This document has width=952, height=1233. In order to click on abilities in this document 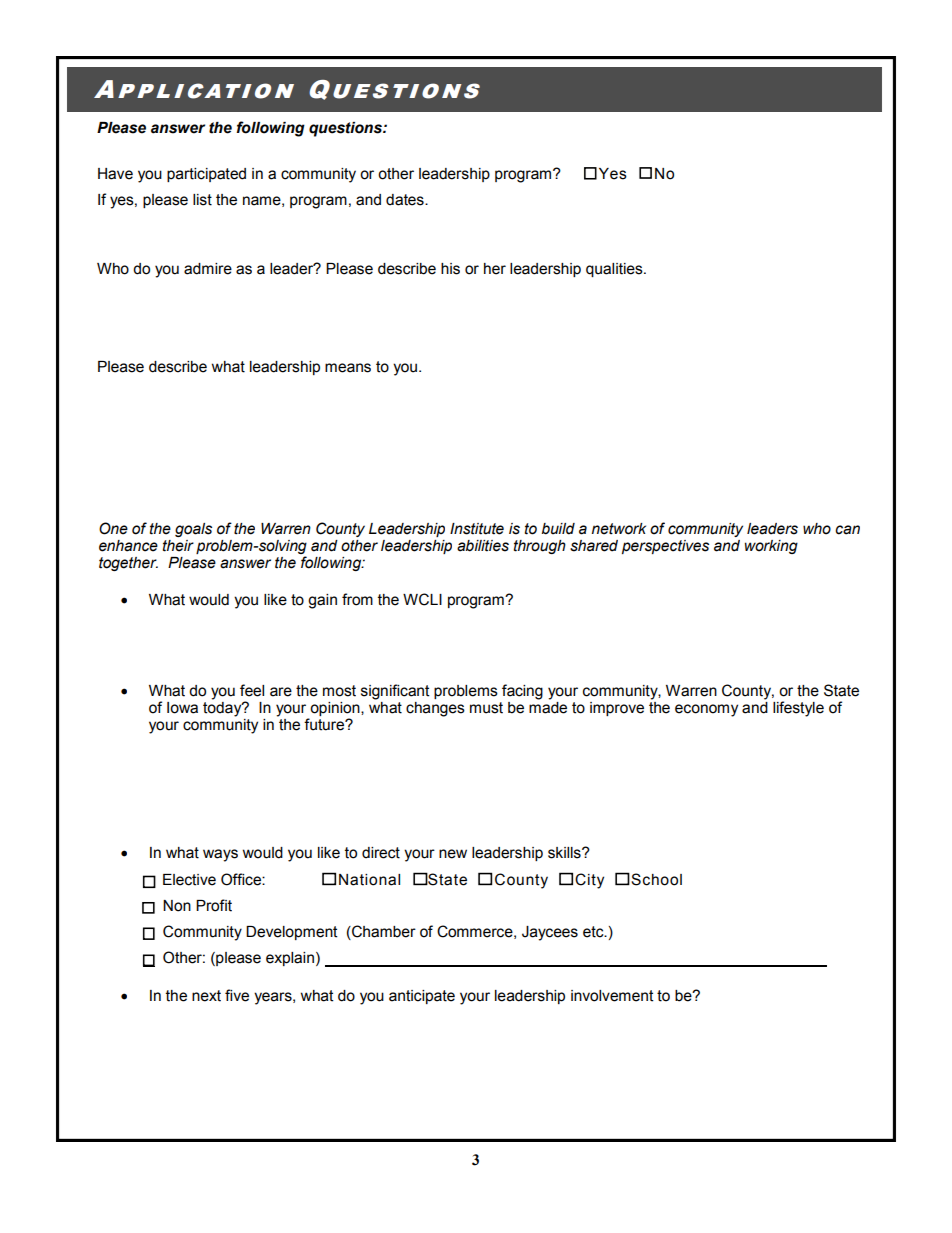, I will do `click(483, 546)`.
